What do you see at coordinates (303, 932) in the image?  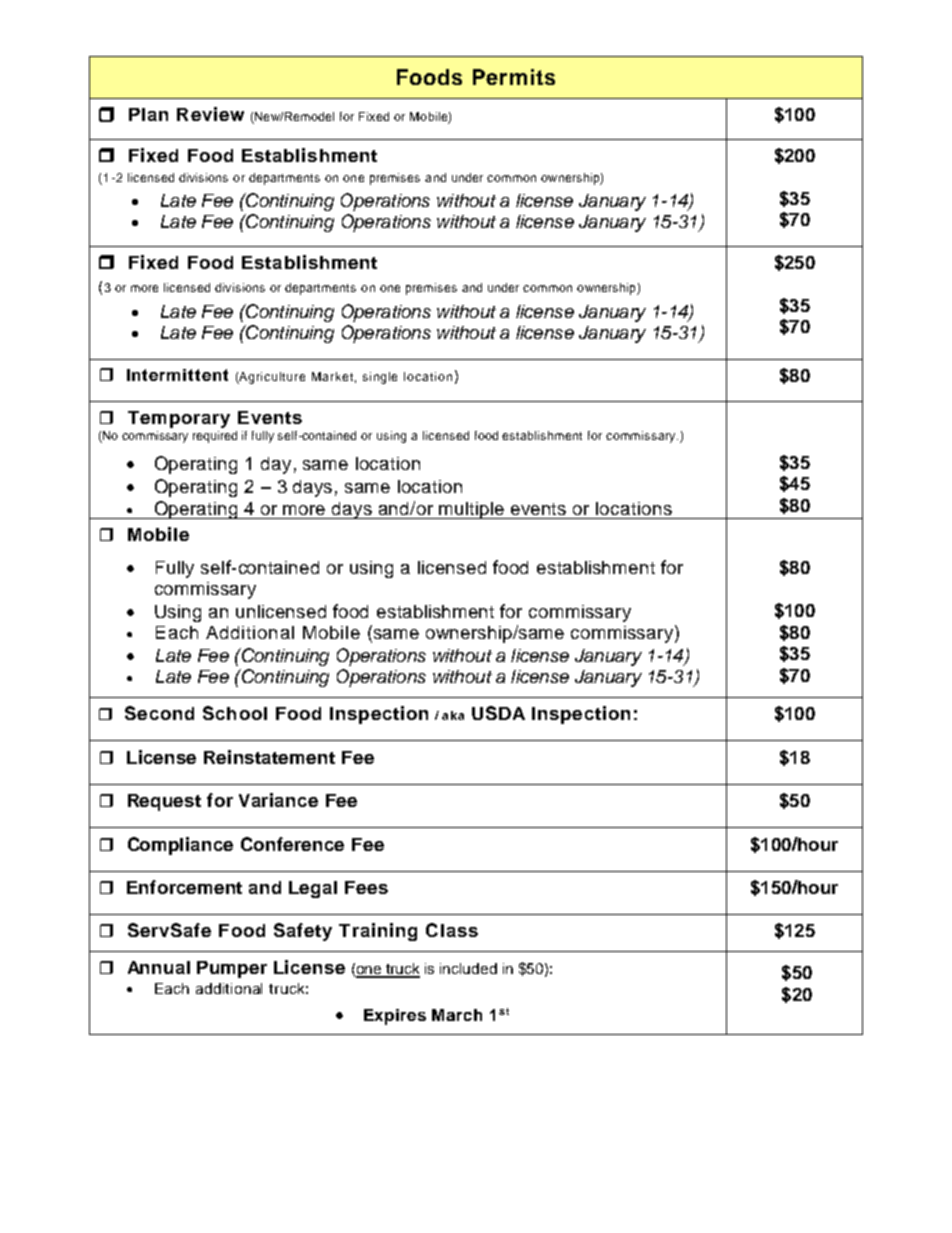 I see `Safety` at bounding box center [303, 932].
